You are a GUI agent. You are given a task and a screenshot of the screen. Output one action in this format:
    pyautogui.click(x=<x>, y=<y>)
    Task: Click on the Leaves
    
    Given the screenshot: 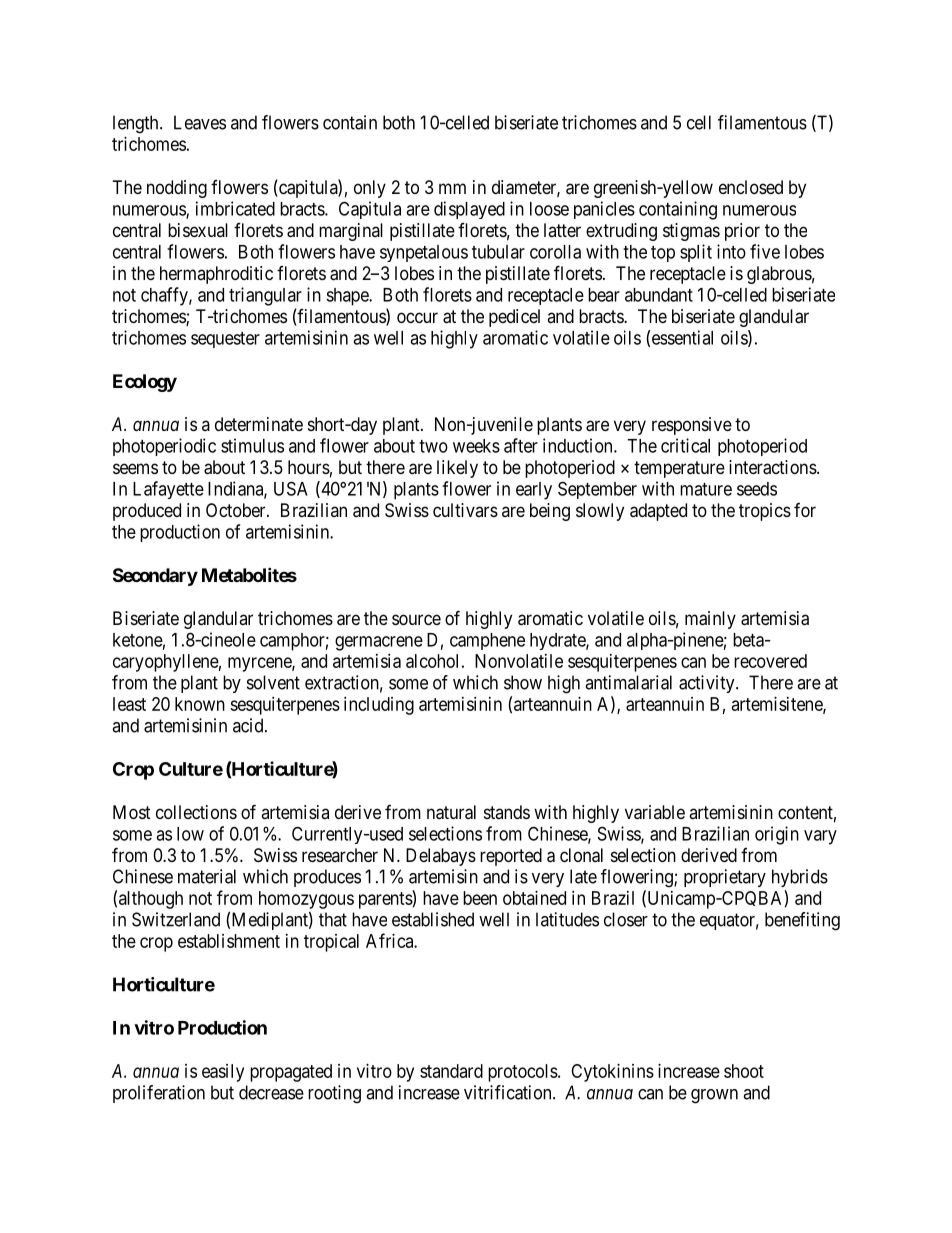 What is the action you would take?
    pyautogui.click(x=200, y=122)
